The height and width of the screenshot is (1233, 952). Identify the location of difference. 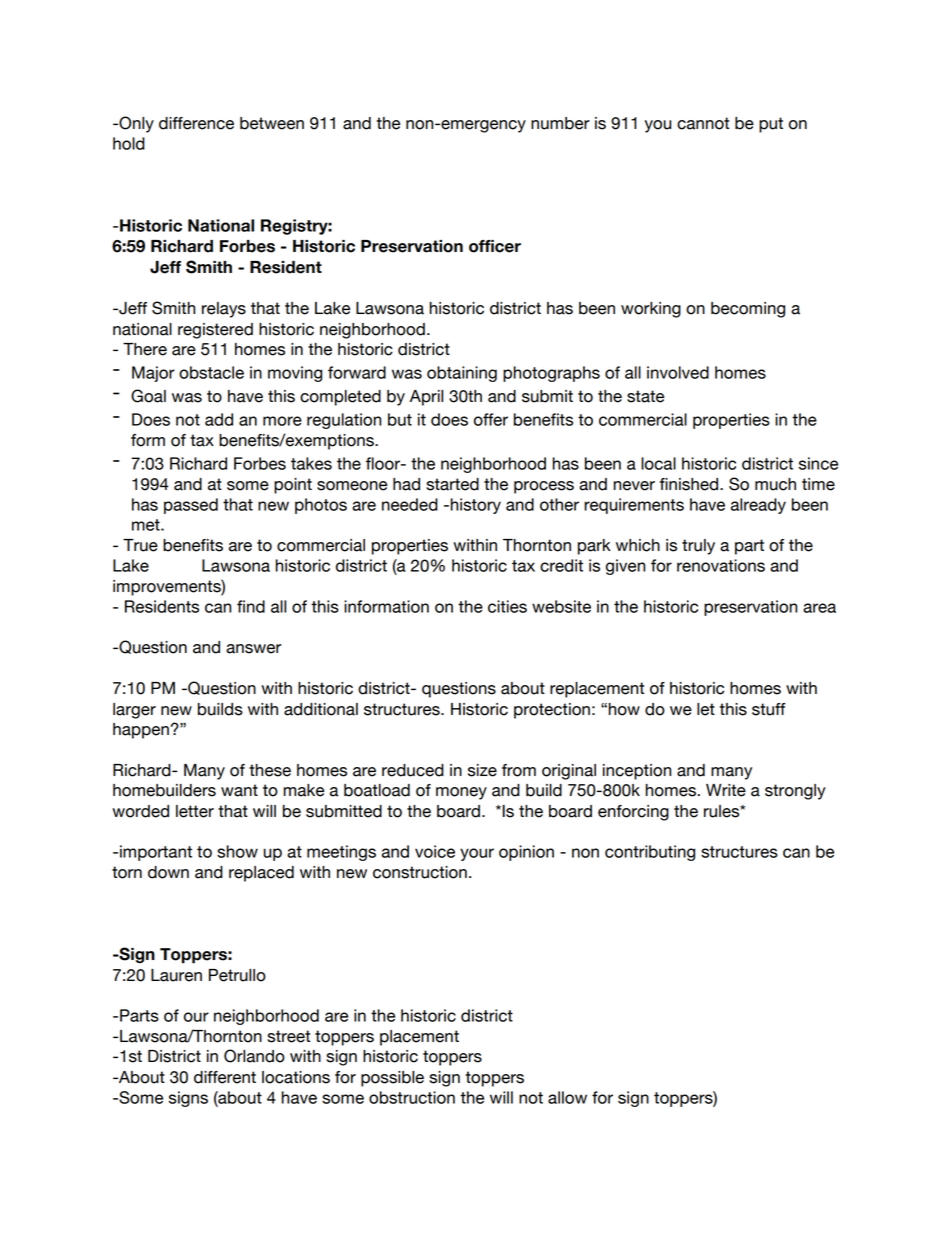
(196, 123).
